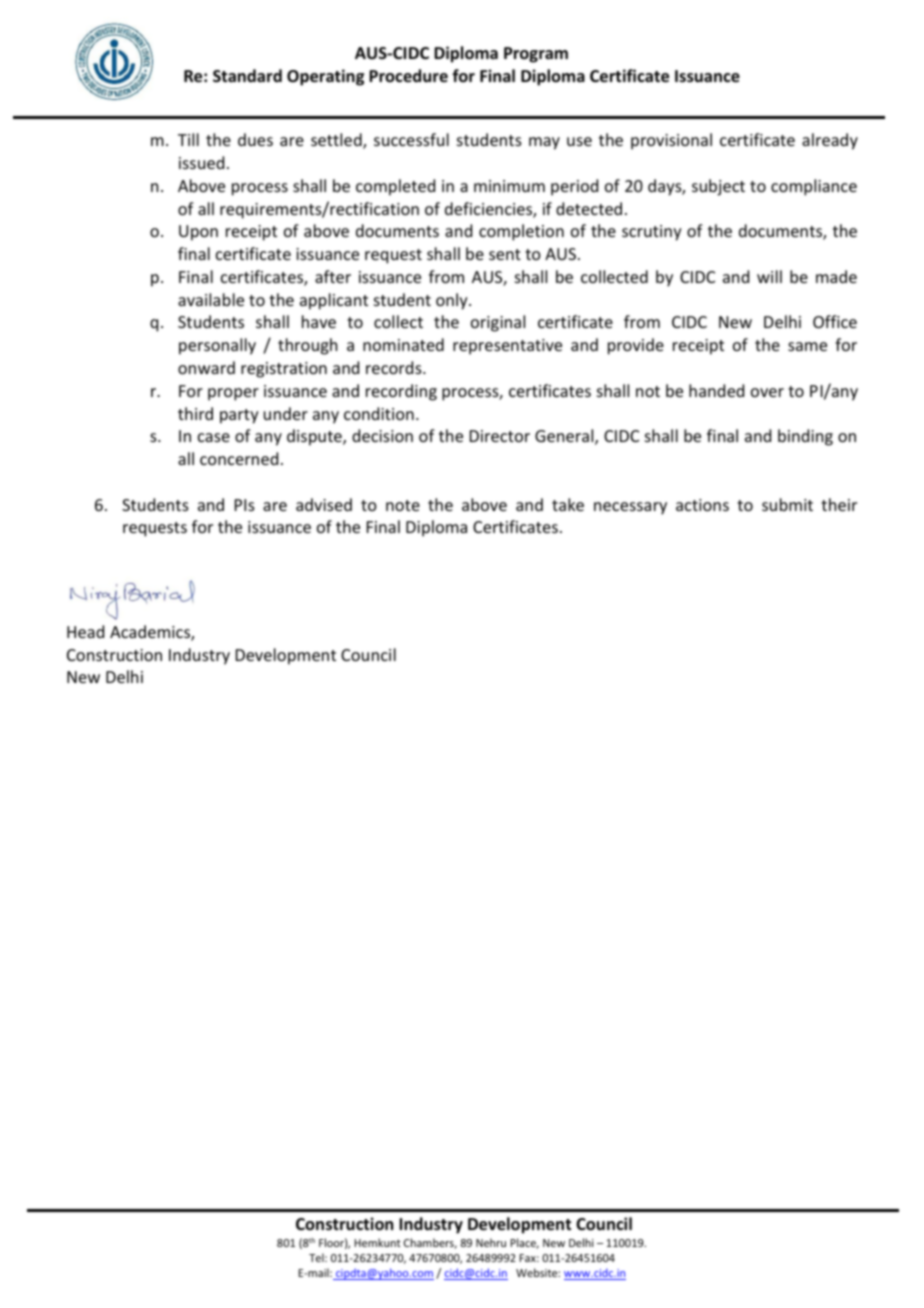  I want to click on Nehru, so click(491, 1242).
